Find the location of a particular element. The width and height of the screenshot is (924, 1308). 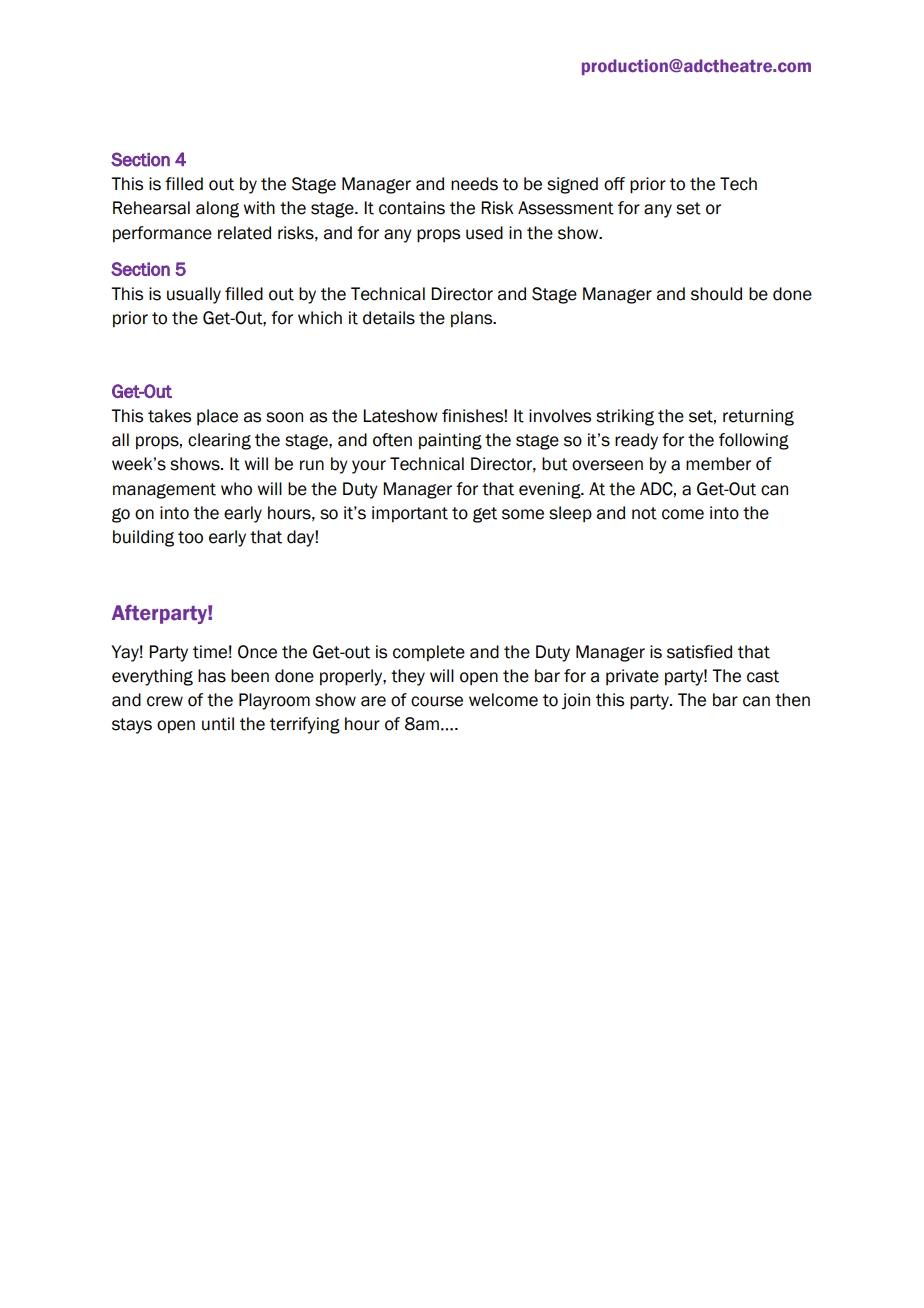

off is located at coordinates (614, 184).
